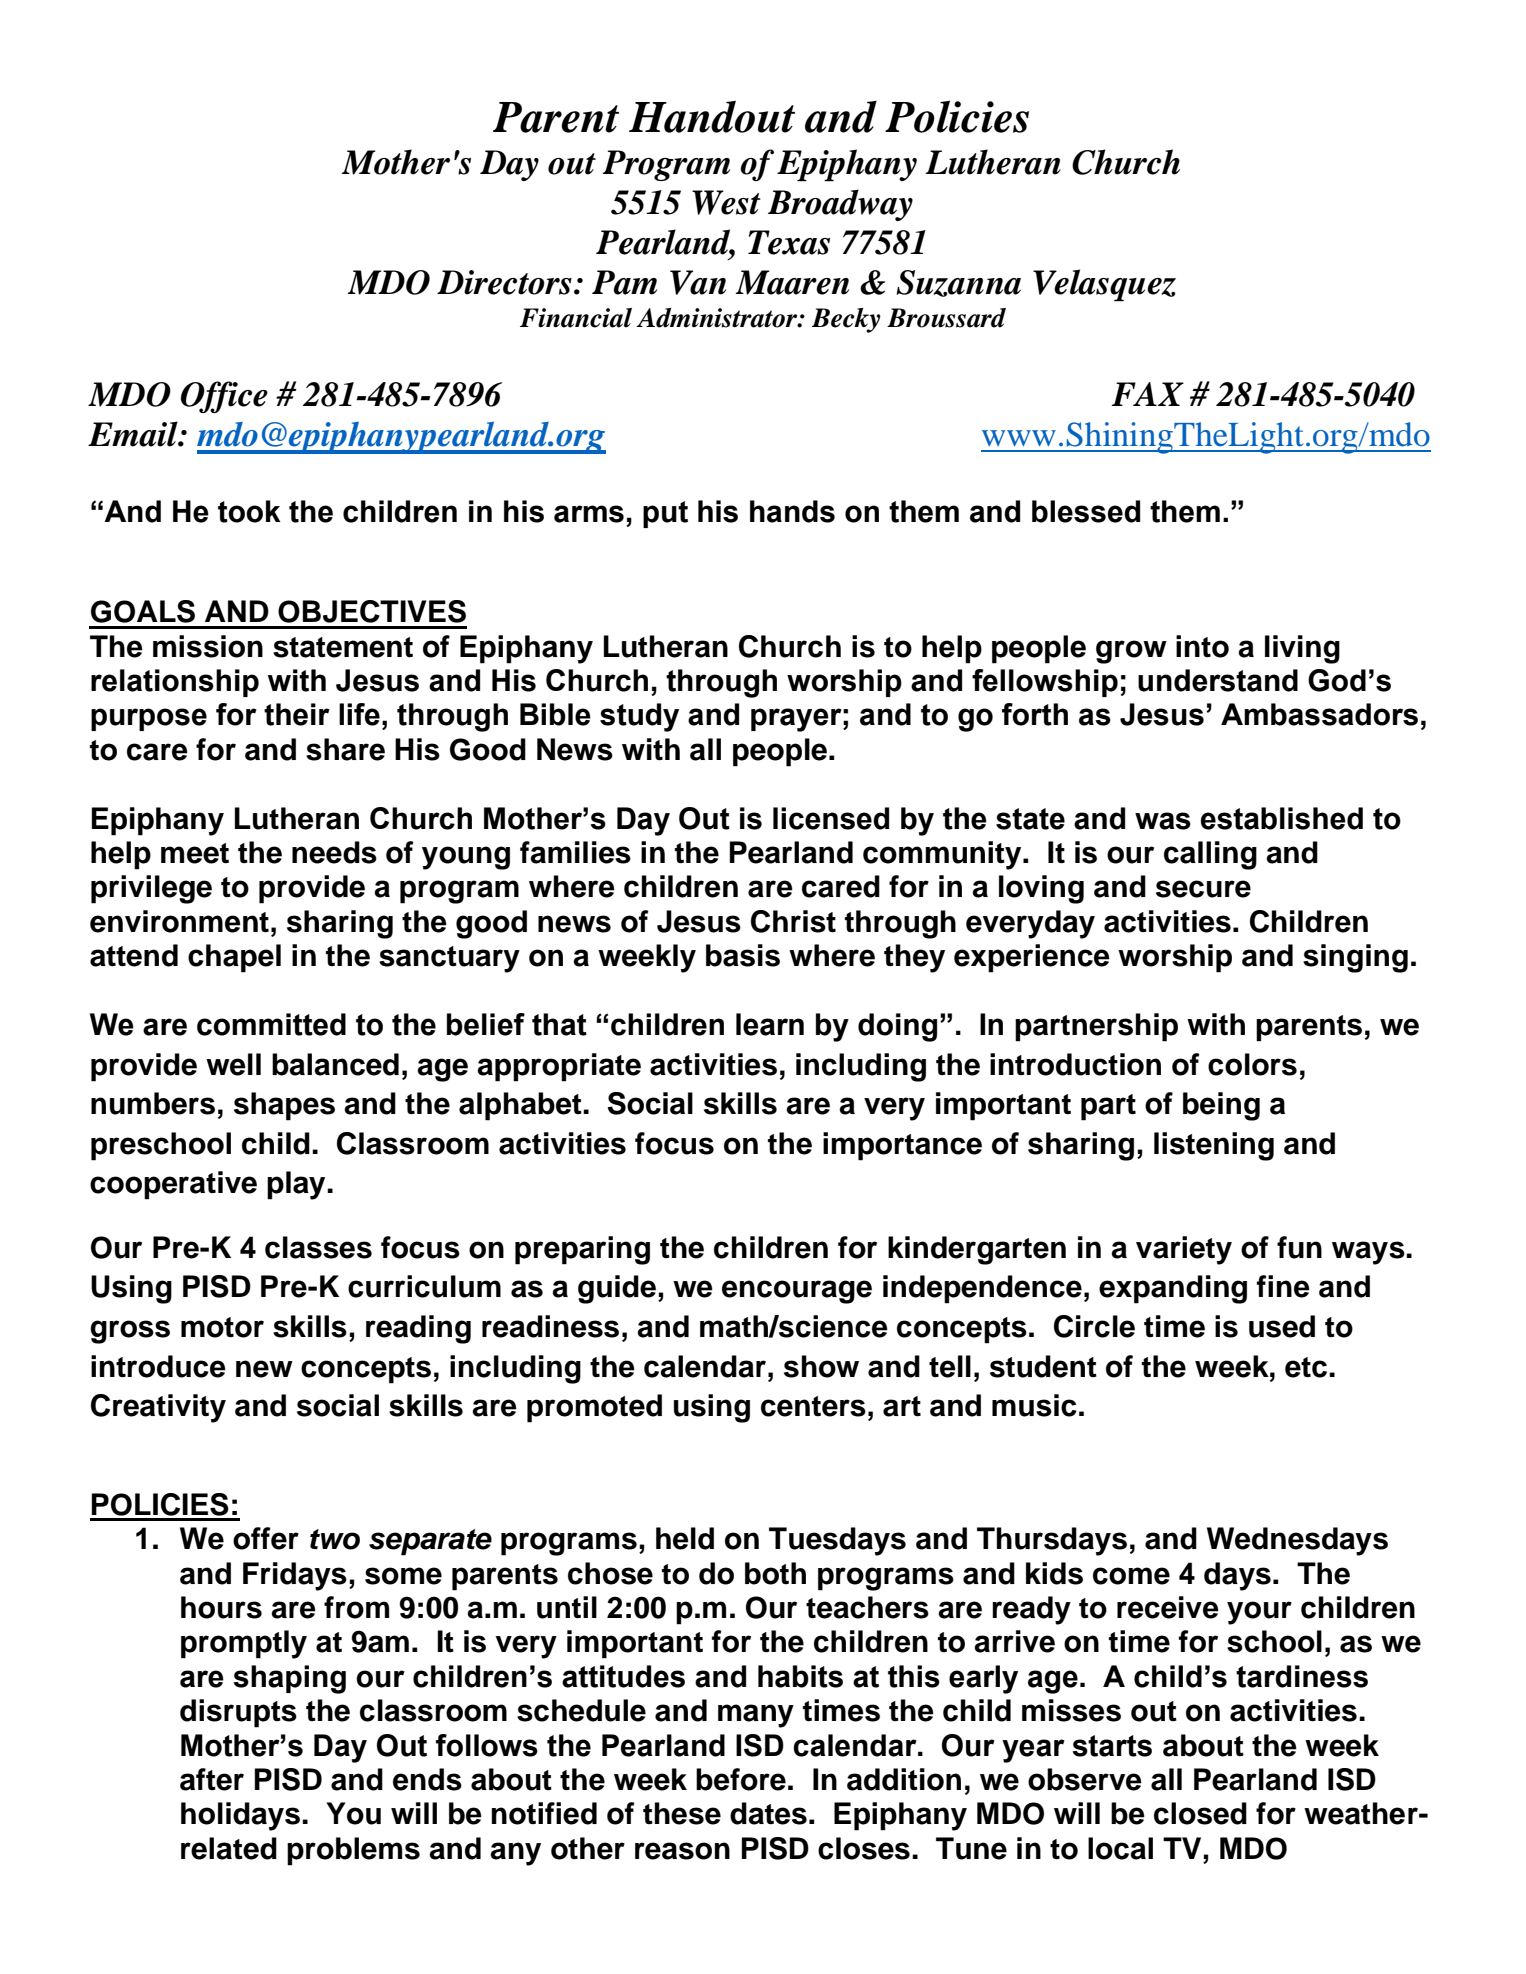 This page has width=1526, height=1974. I want to click on closed, so click(1200, 1813).
